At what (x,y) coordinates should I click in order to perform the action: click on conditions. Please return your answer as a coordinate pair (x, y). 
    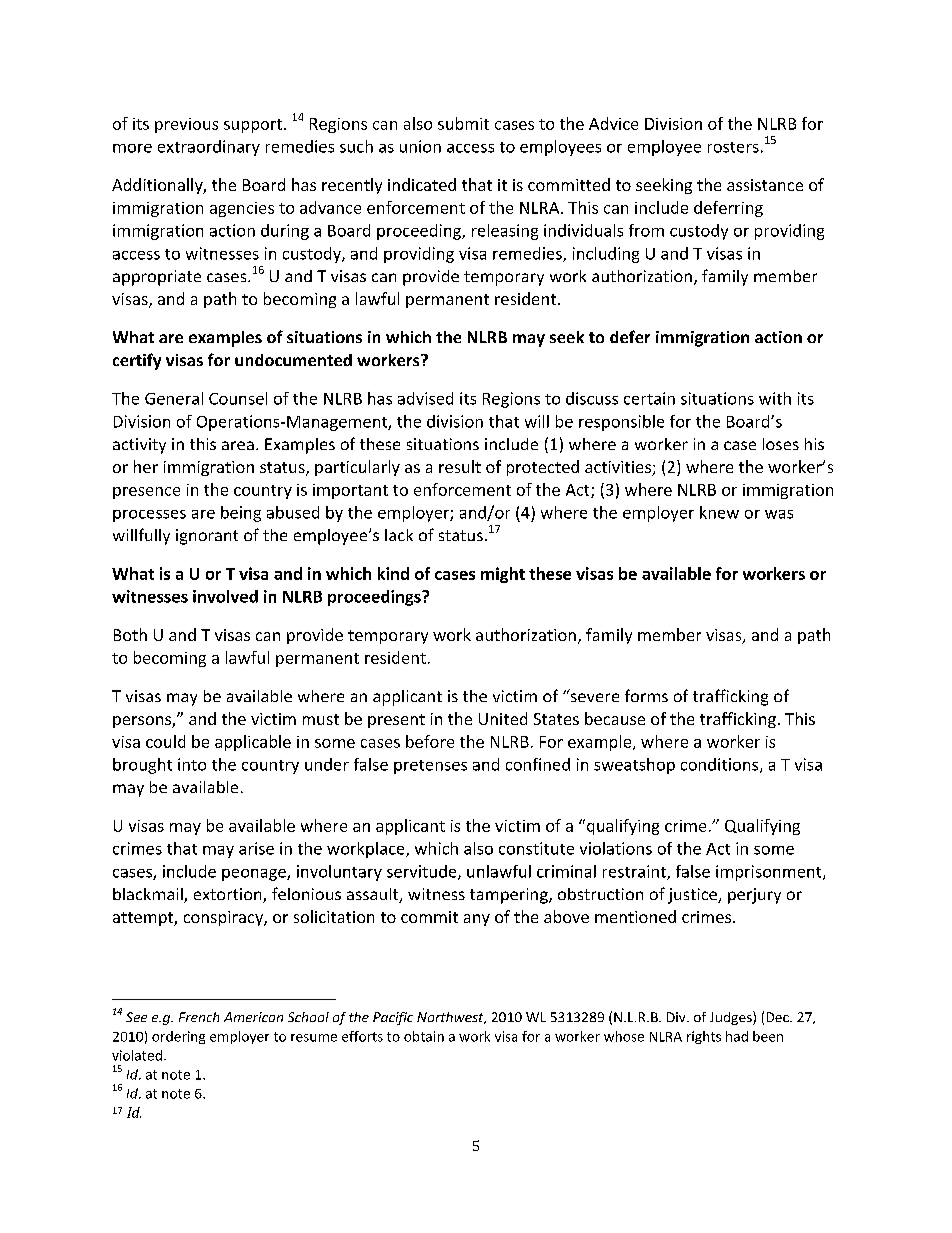
    Looking at the image, I should click on (721, 765).
